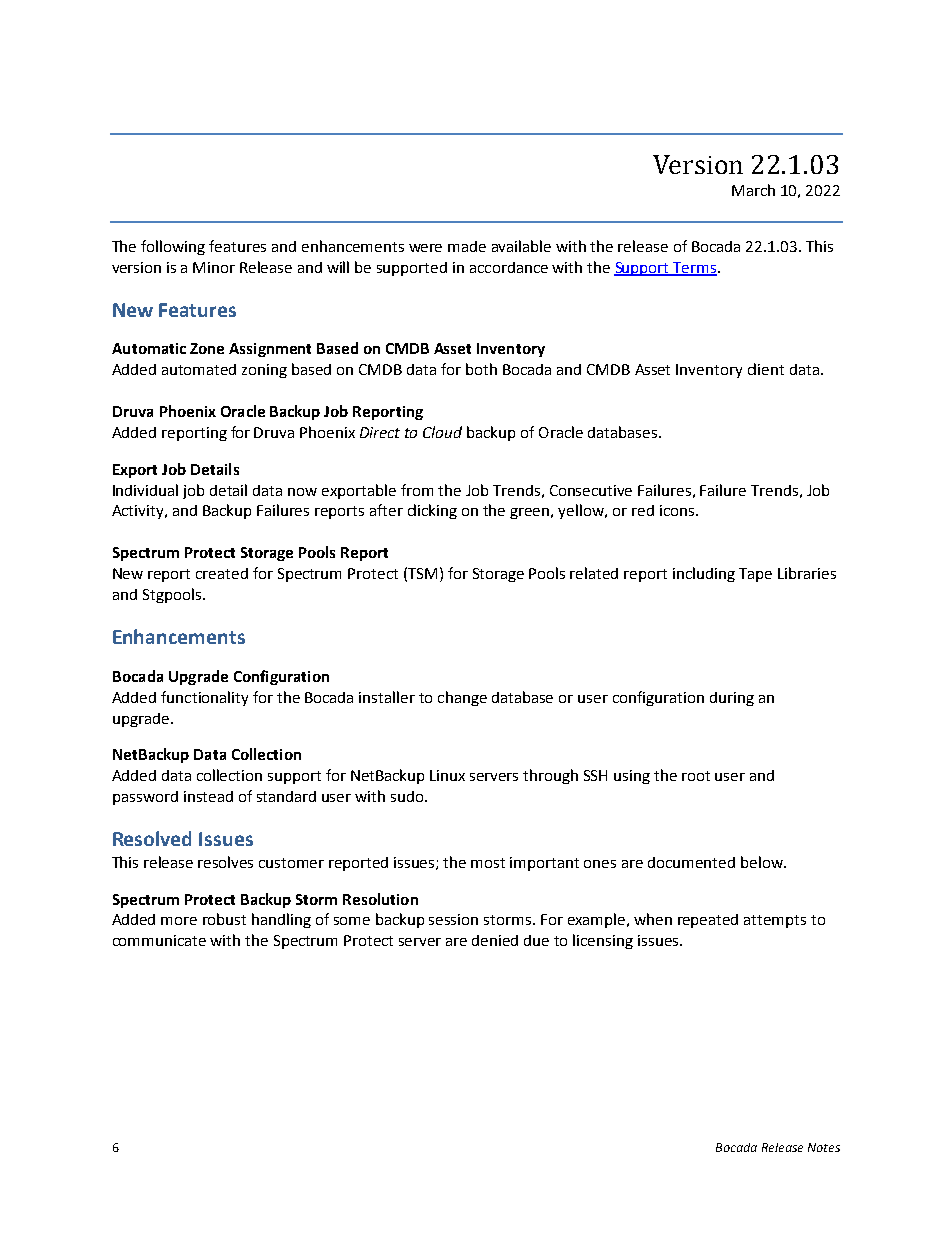 The width and height of the screenshot is (952, 1233). I want to click on following, so click(173, 247).
